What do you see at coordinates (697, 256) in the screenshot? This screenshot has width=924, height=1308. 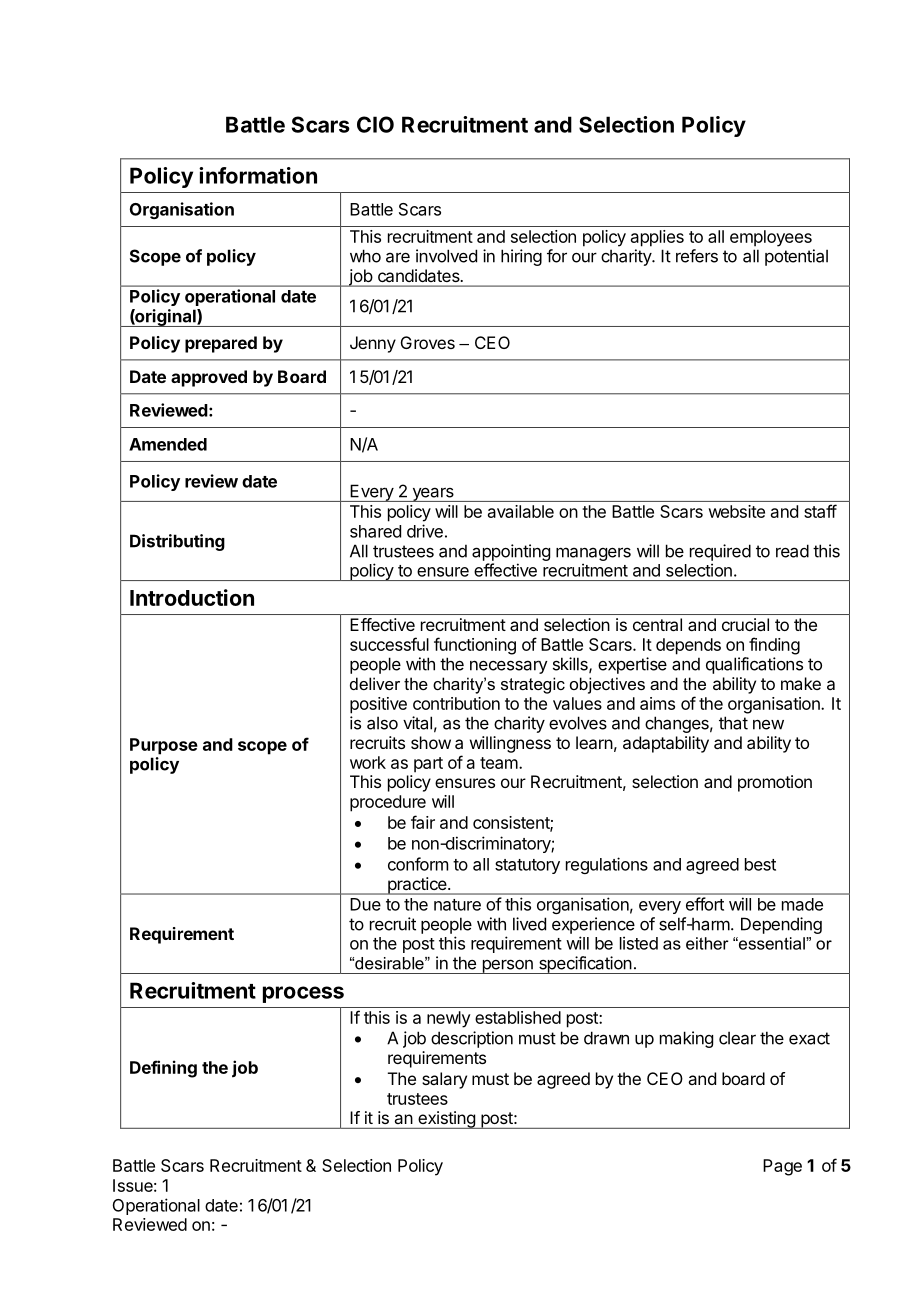 I see `refers` at bounding box center [697, 256].
